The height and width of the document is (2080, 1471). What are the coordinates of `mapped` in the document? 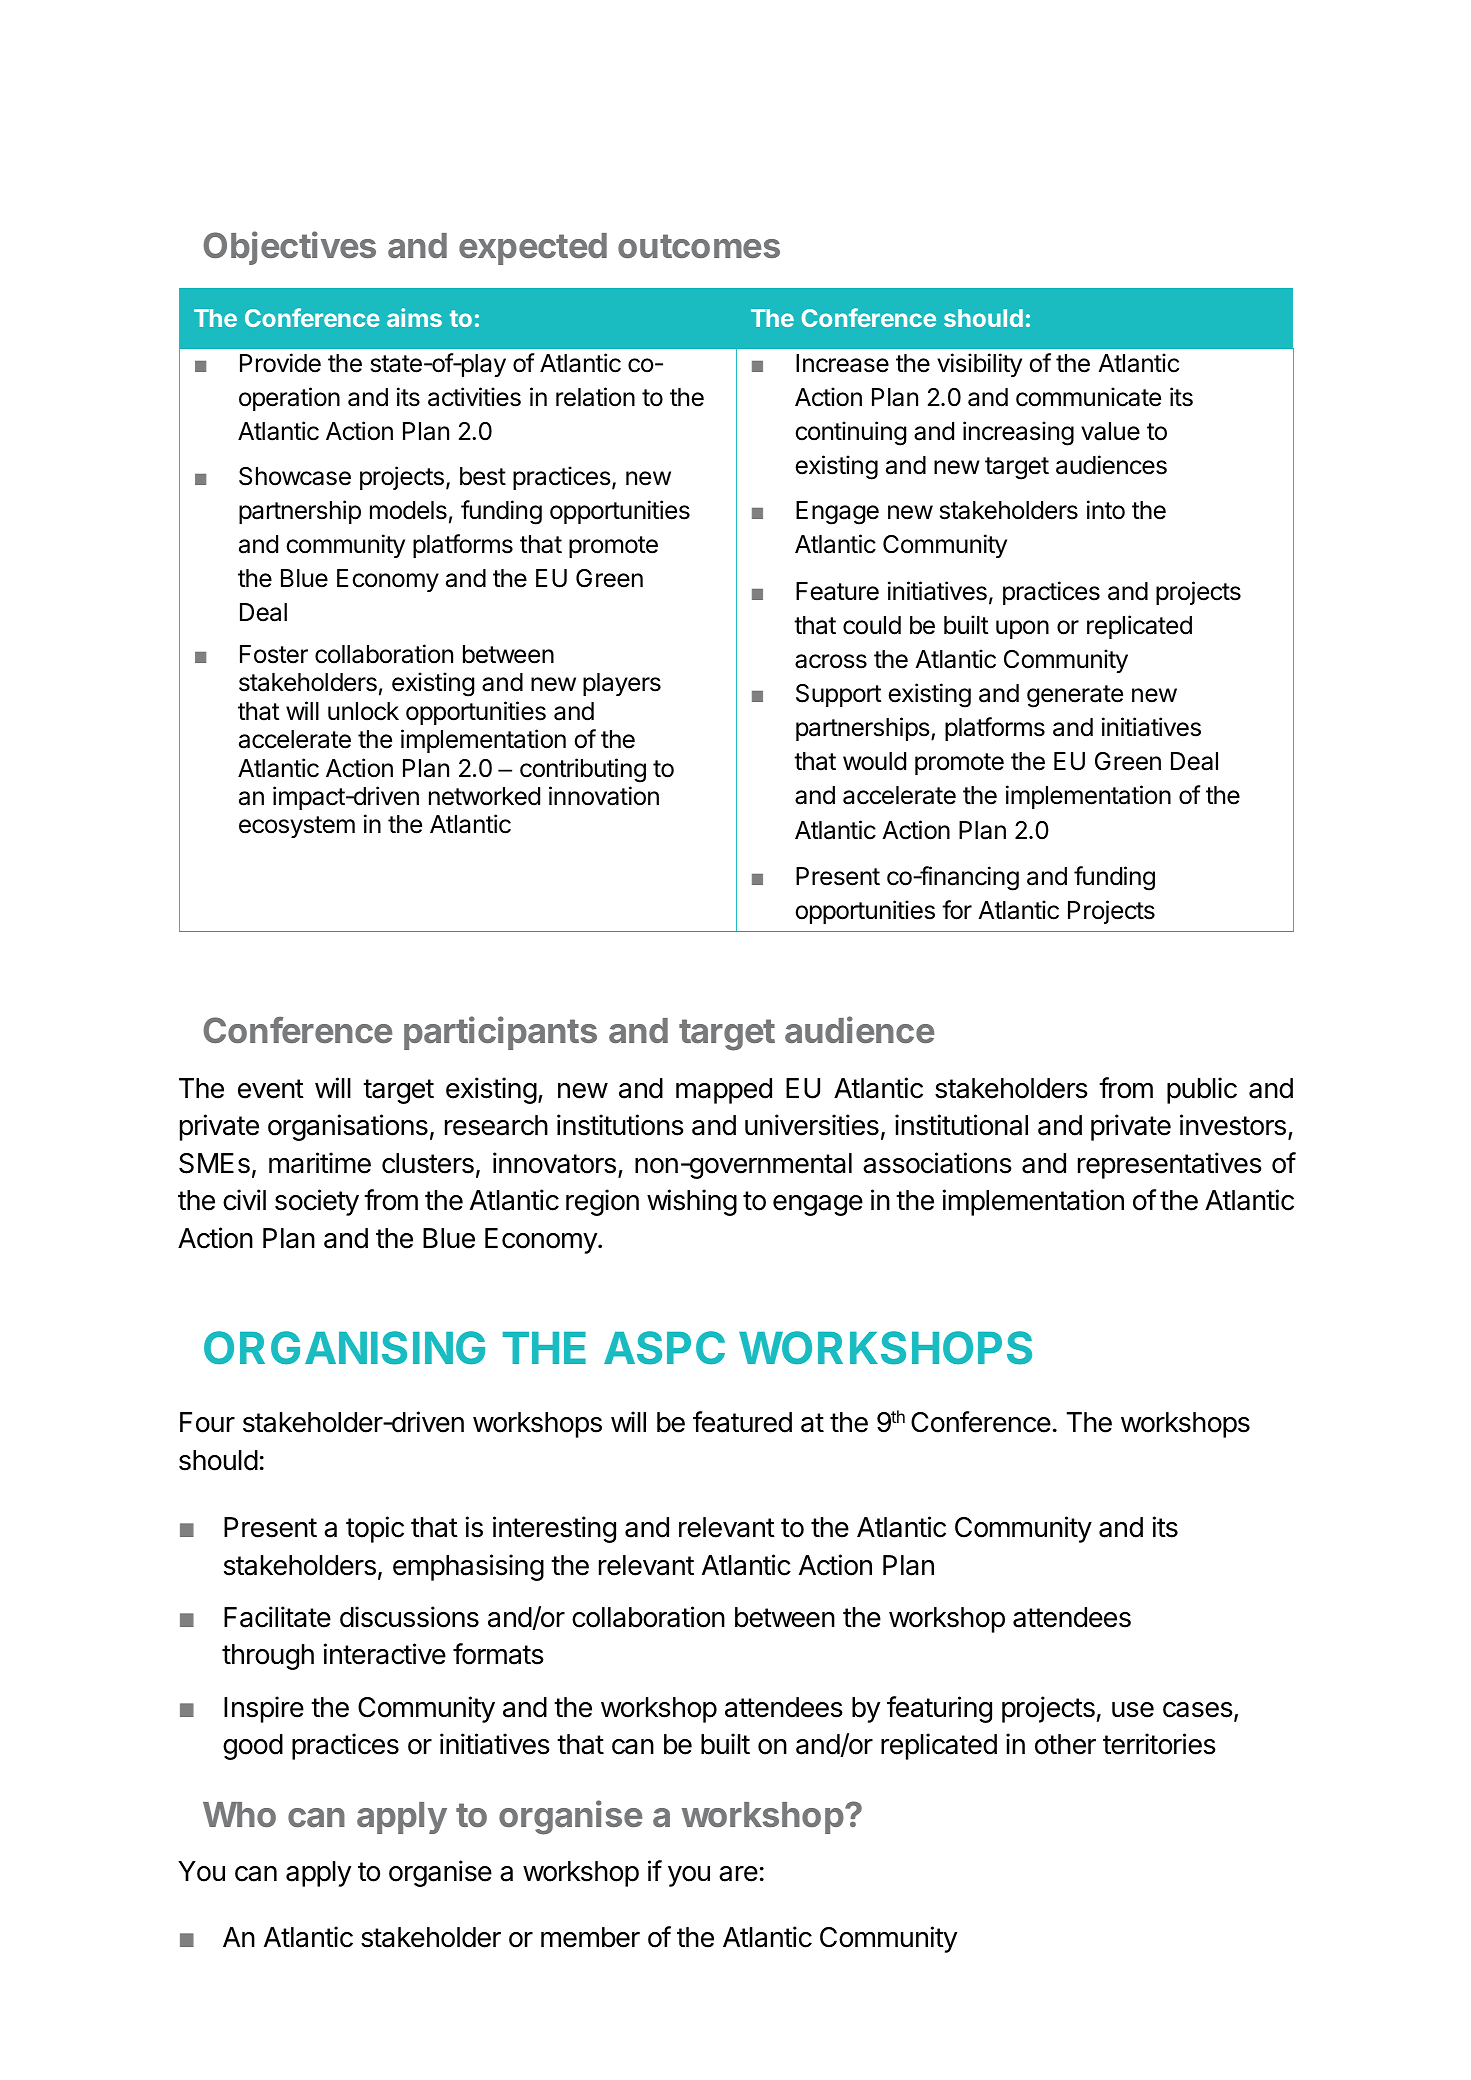 It's located at (724, 1091).
